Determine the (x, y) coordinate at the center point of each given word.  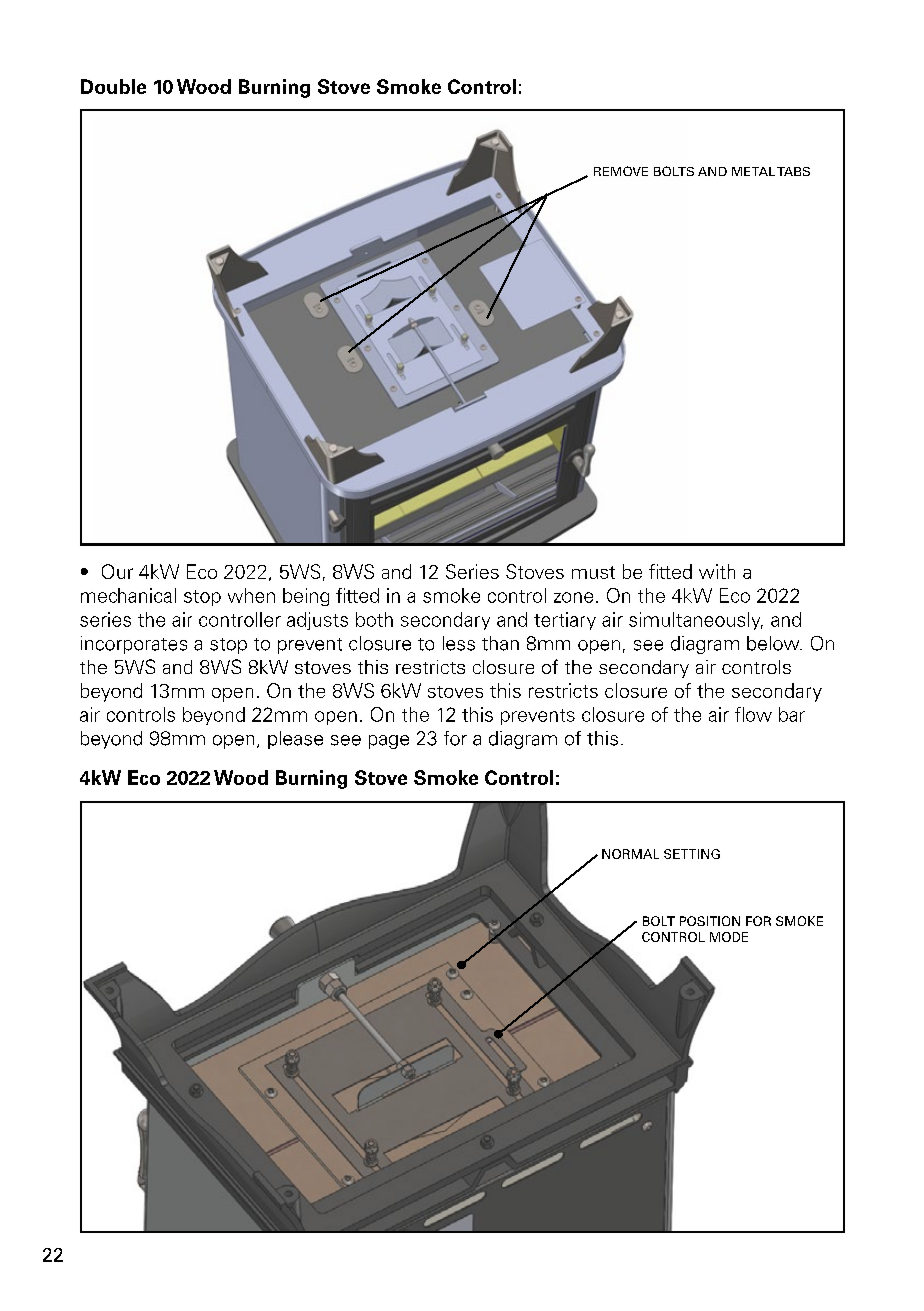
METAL (753, 171)
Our (117, 571)
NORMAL (630, 854)
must (593, 572)
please (295, 740)
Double (113, 86)
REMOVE (621, 171)
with (717, 571)
